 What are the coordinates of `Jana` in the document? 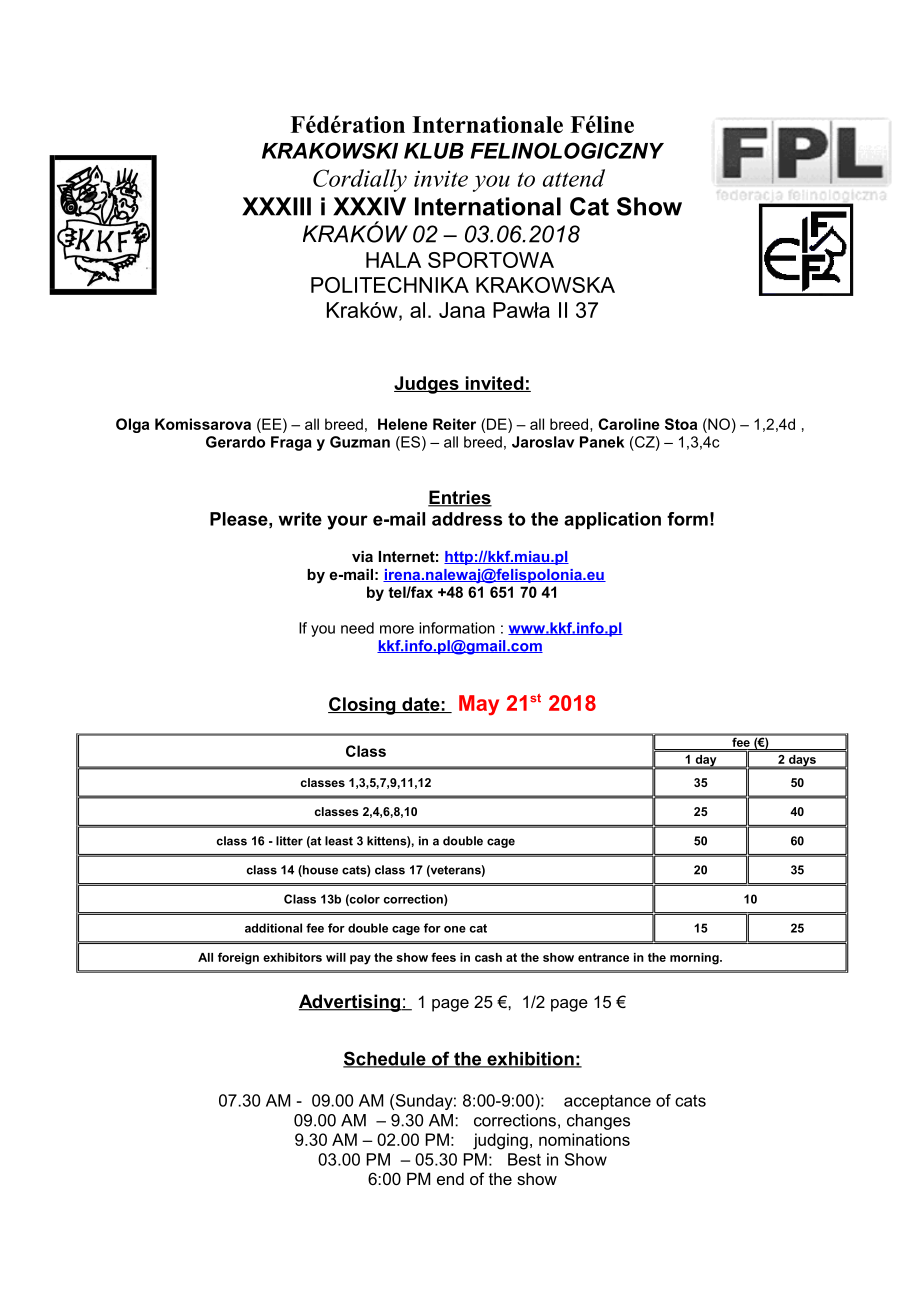 It's located at (462, 310).
